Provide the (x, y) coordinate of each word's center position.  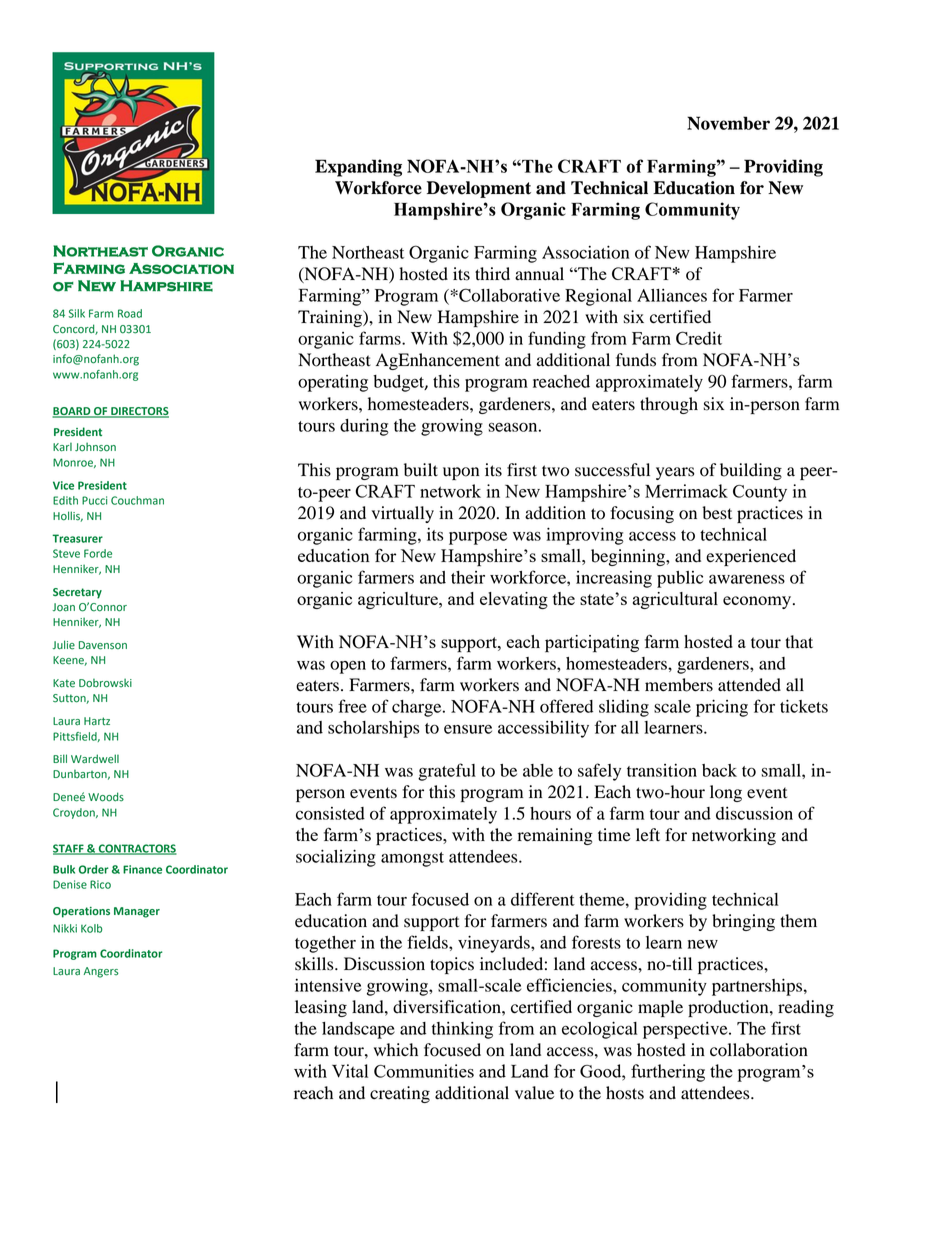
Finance (142, 869)
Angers (101, 972)
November (728, 123)
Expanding (358, 168)
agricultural (675, 600)
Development (479, 189)
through (669, 405)
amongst (412, 859)
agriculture (399, 600)
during (364, 427)
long (726, 793)
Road (130, 313)
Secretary (77, 593)
